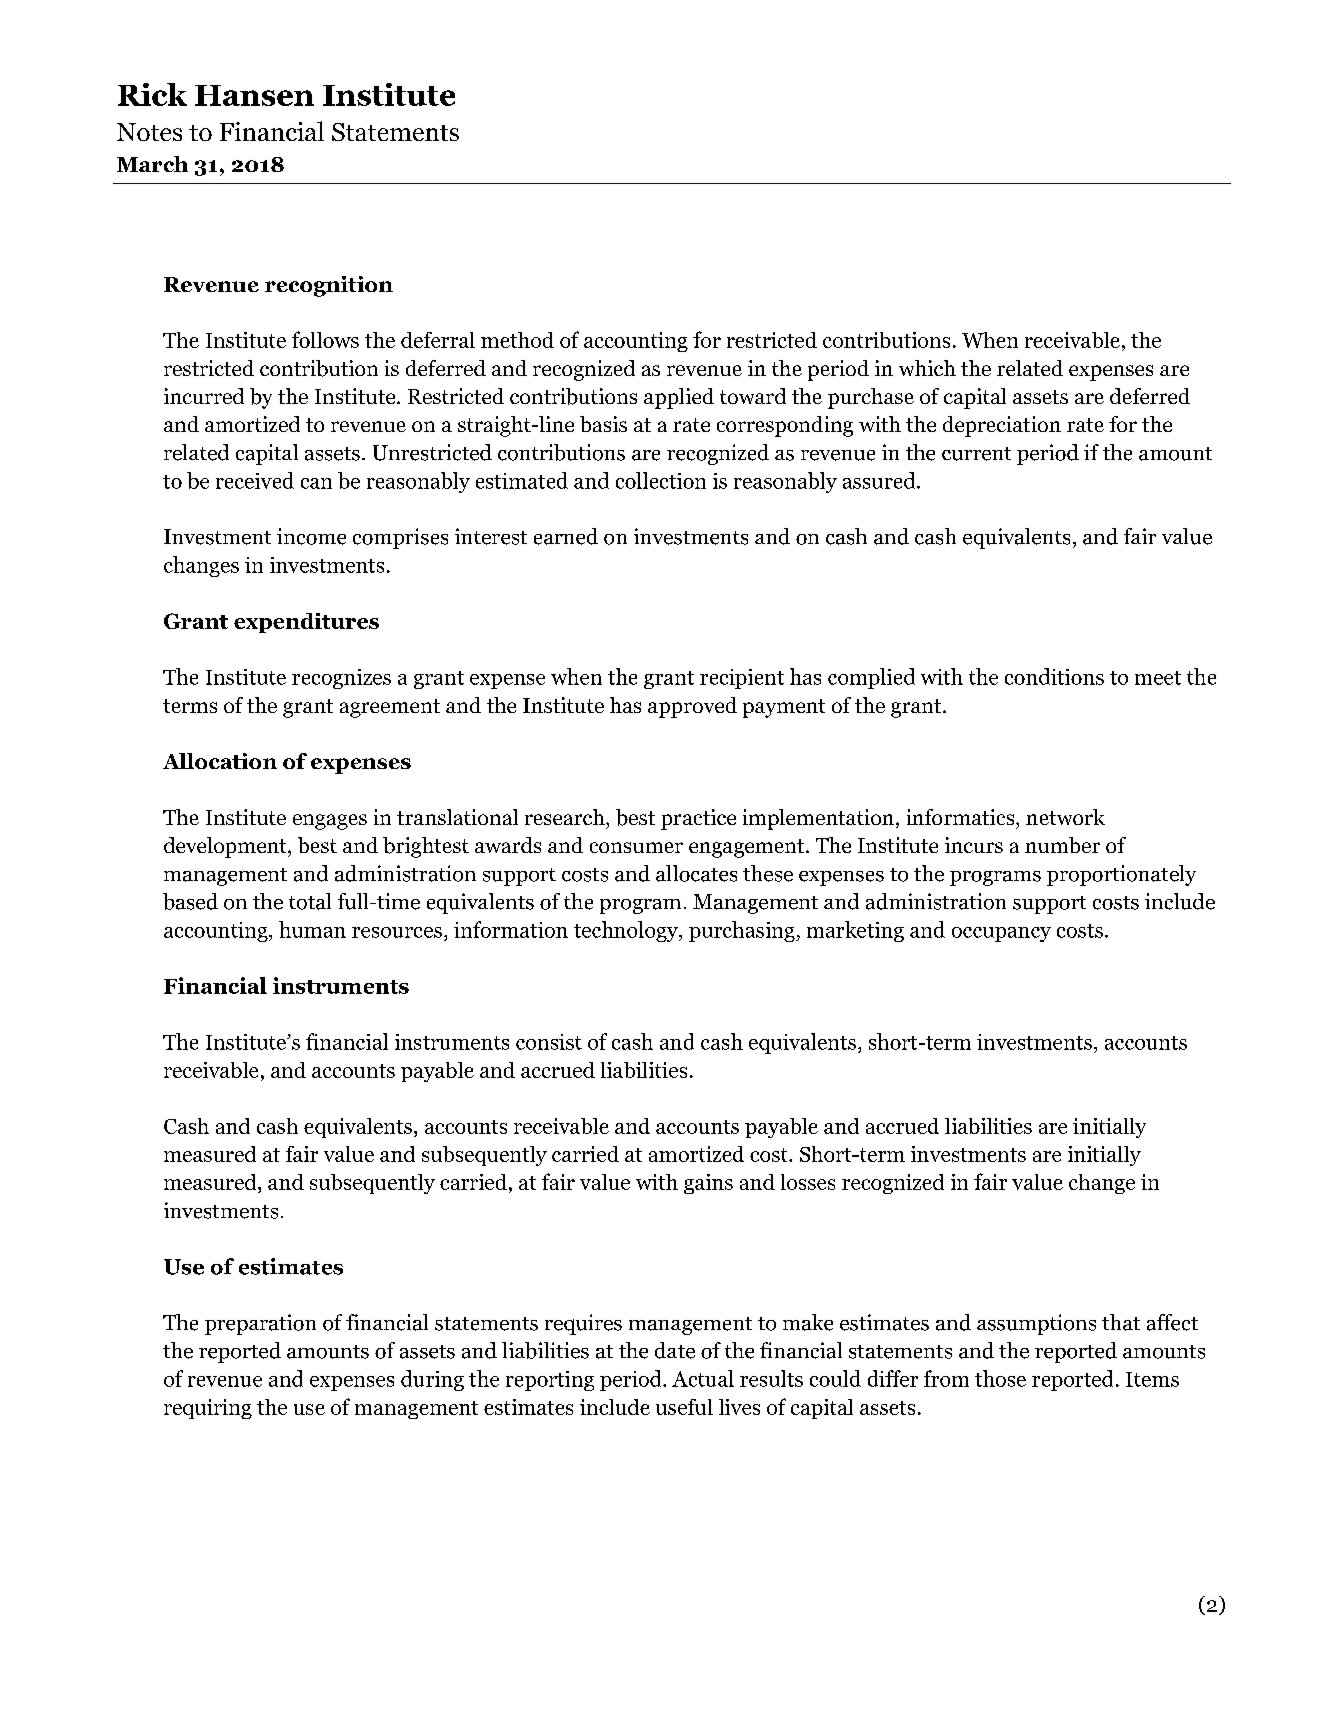  Describe the element at coordinates (517, 340) in the screenshot. I see `method` at that location.
